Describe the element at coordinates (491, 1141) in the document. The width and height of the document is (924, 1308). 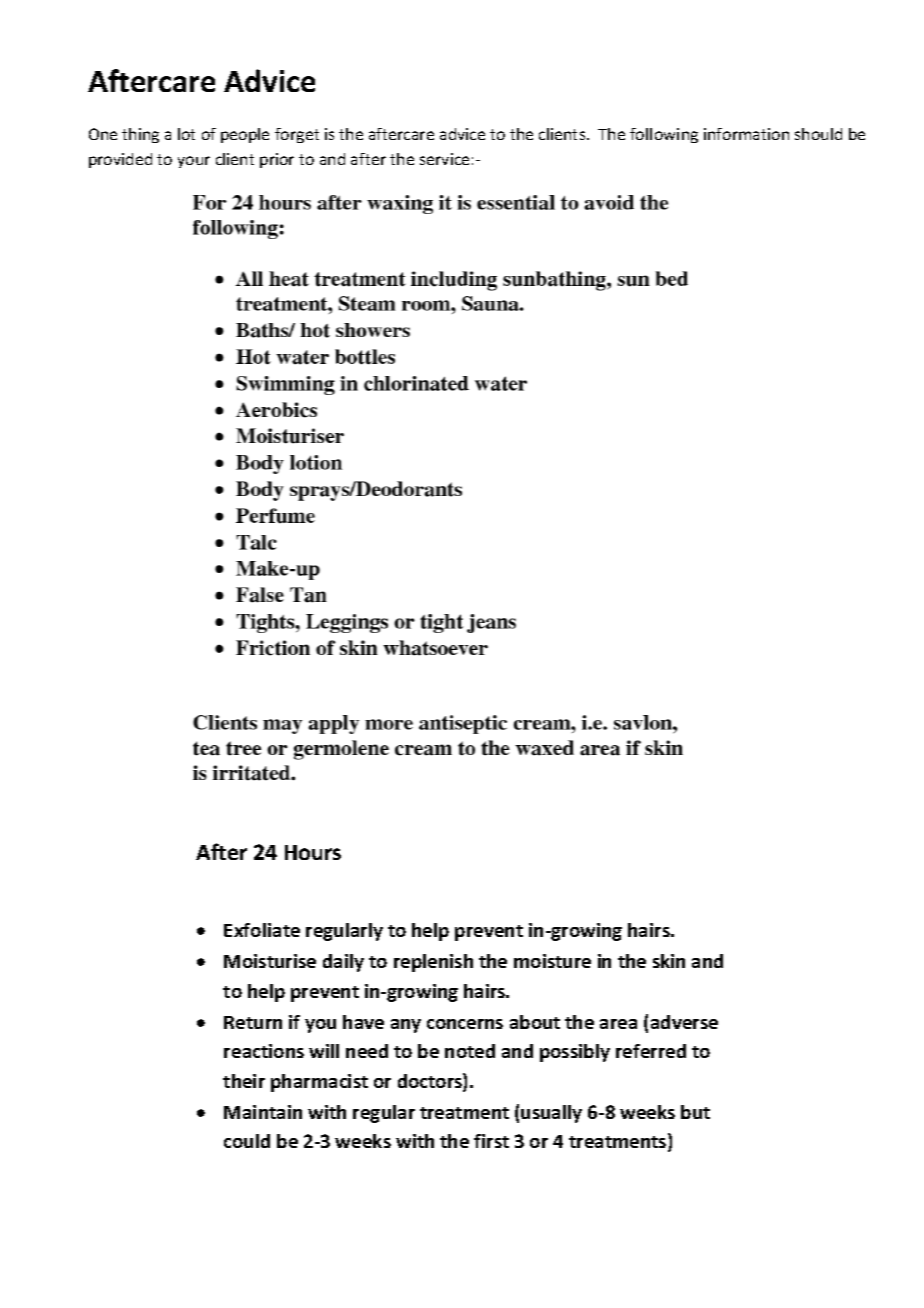
I see `first` at that location.
